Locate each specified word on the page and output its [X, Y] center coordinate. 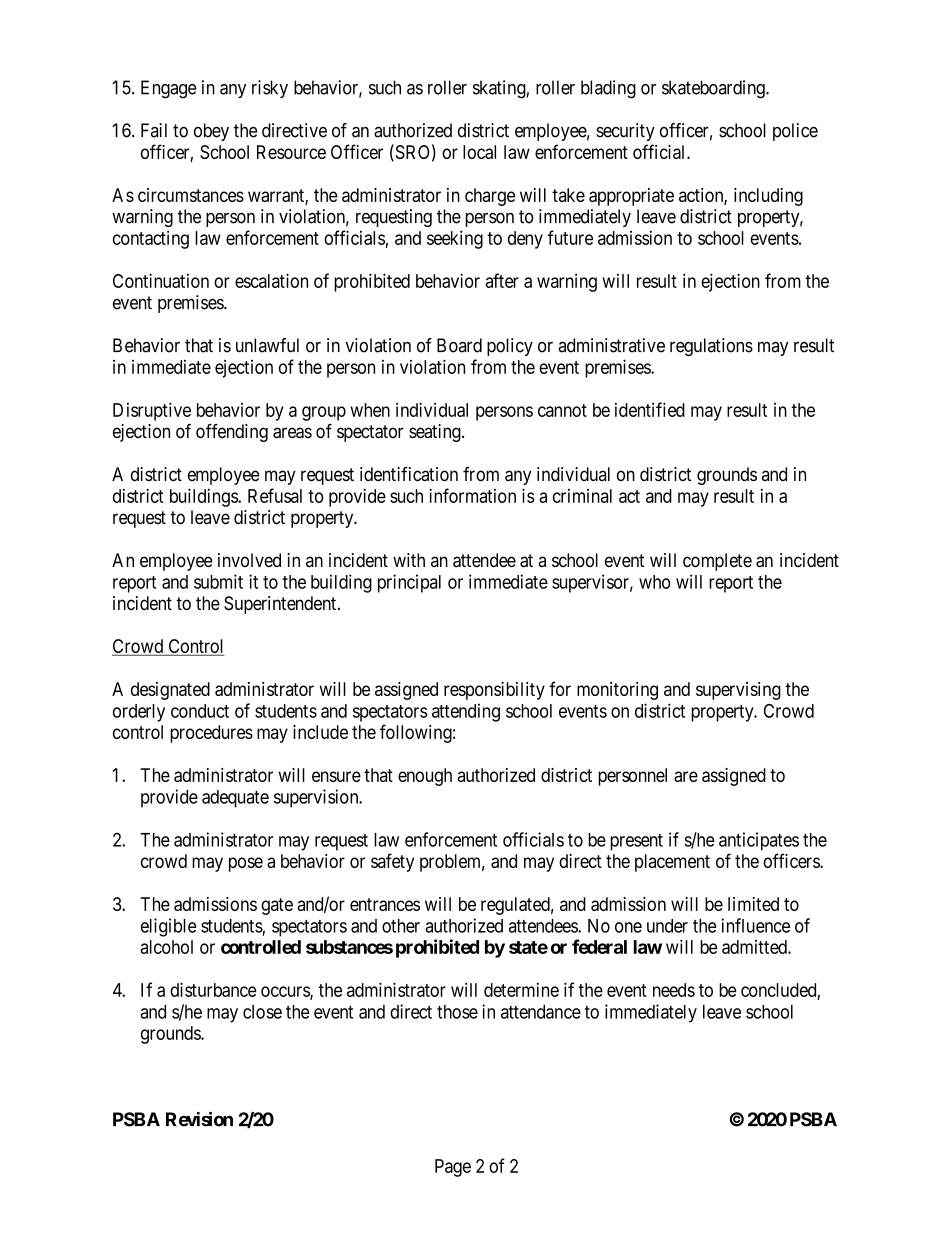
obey [211, 132]
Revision [199, 1119]
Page [453, 1168]
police [795, 132]
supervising [738, 691]
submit [218, 581]
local [479, 152]
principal [409, 583]
